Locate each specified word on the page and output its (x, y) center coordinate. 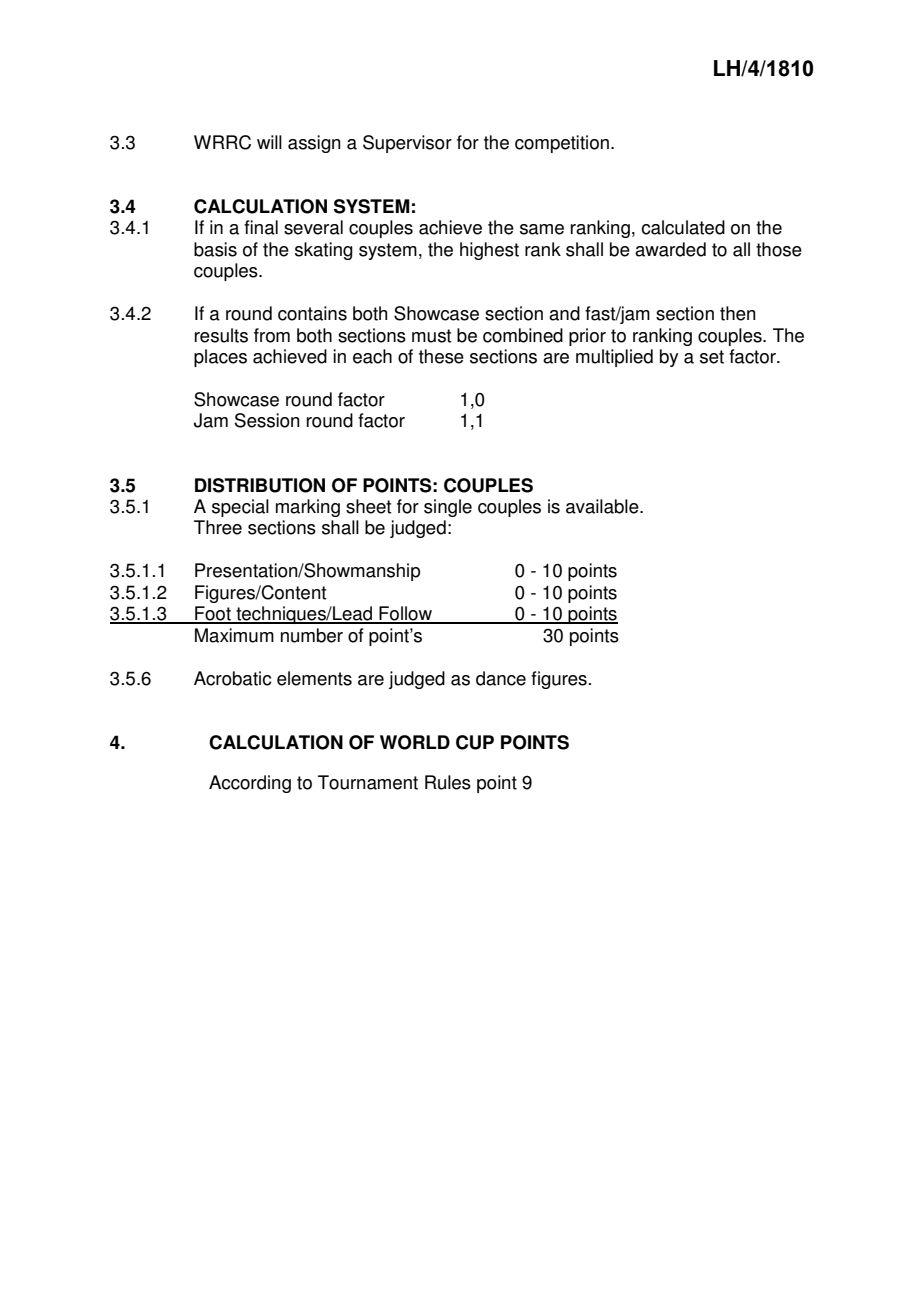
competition (562, 144)
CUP (475, 742)
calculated (683, 227)
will (269, 142)
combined (523, 335)
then (738, 313)
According (250, 784)
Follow (405, 614)
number (312, 635)
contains (312, 313)
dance (501, 678)
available (603, 506)
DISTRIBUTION (260, 485)
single (448, 508)
